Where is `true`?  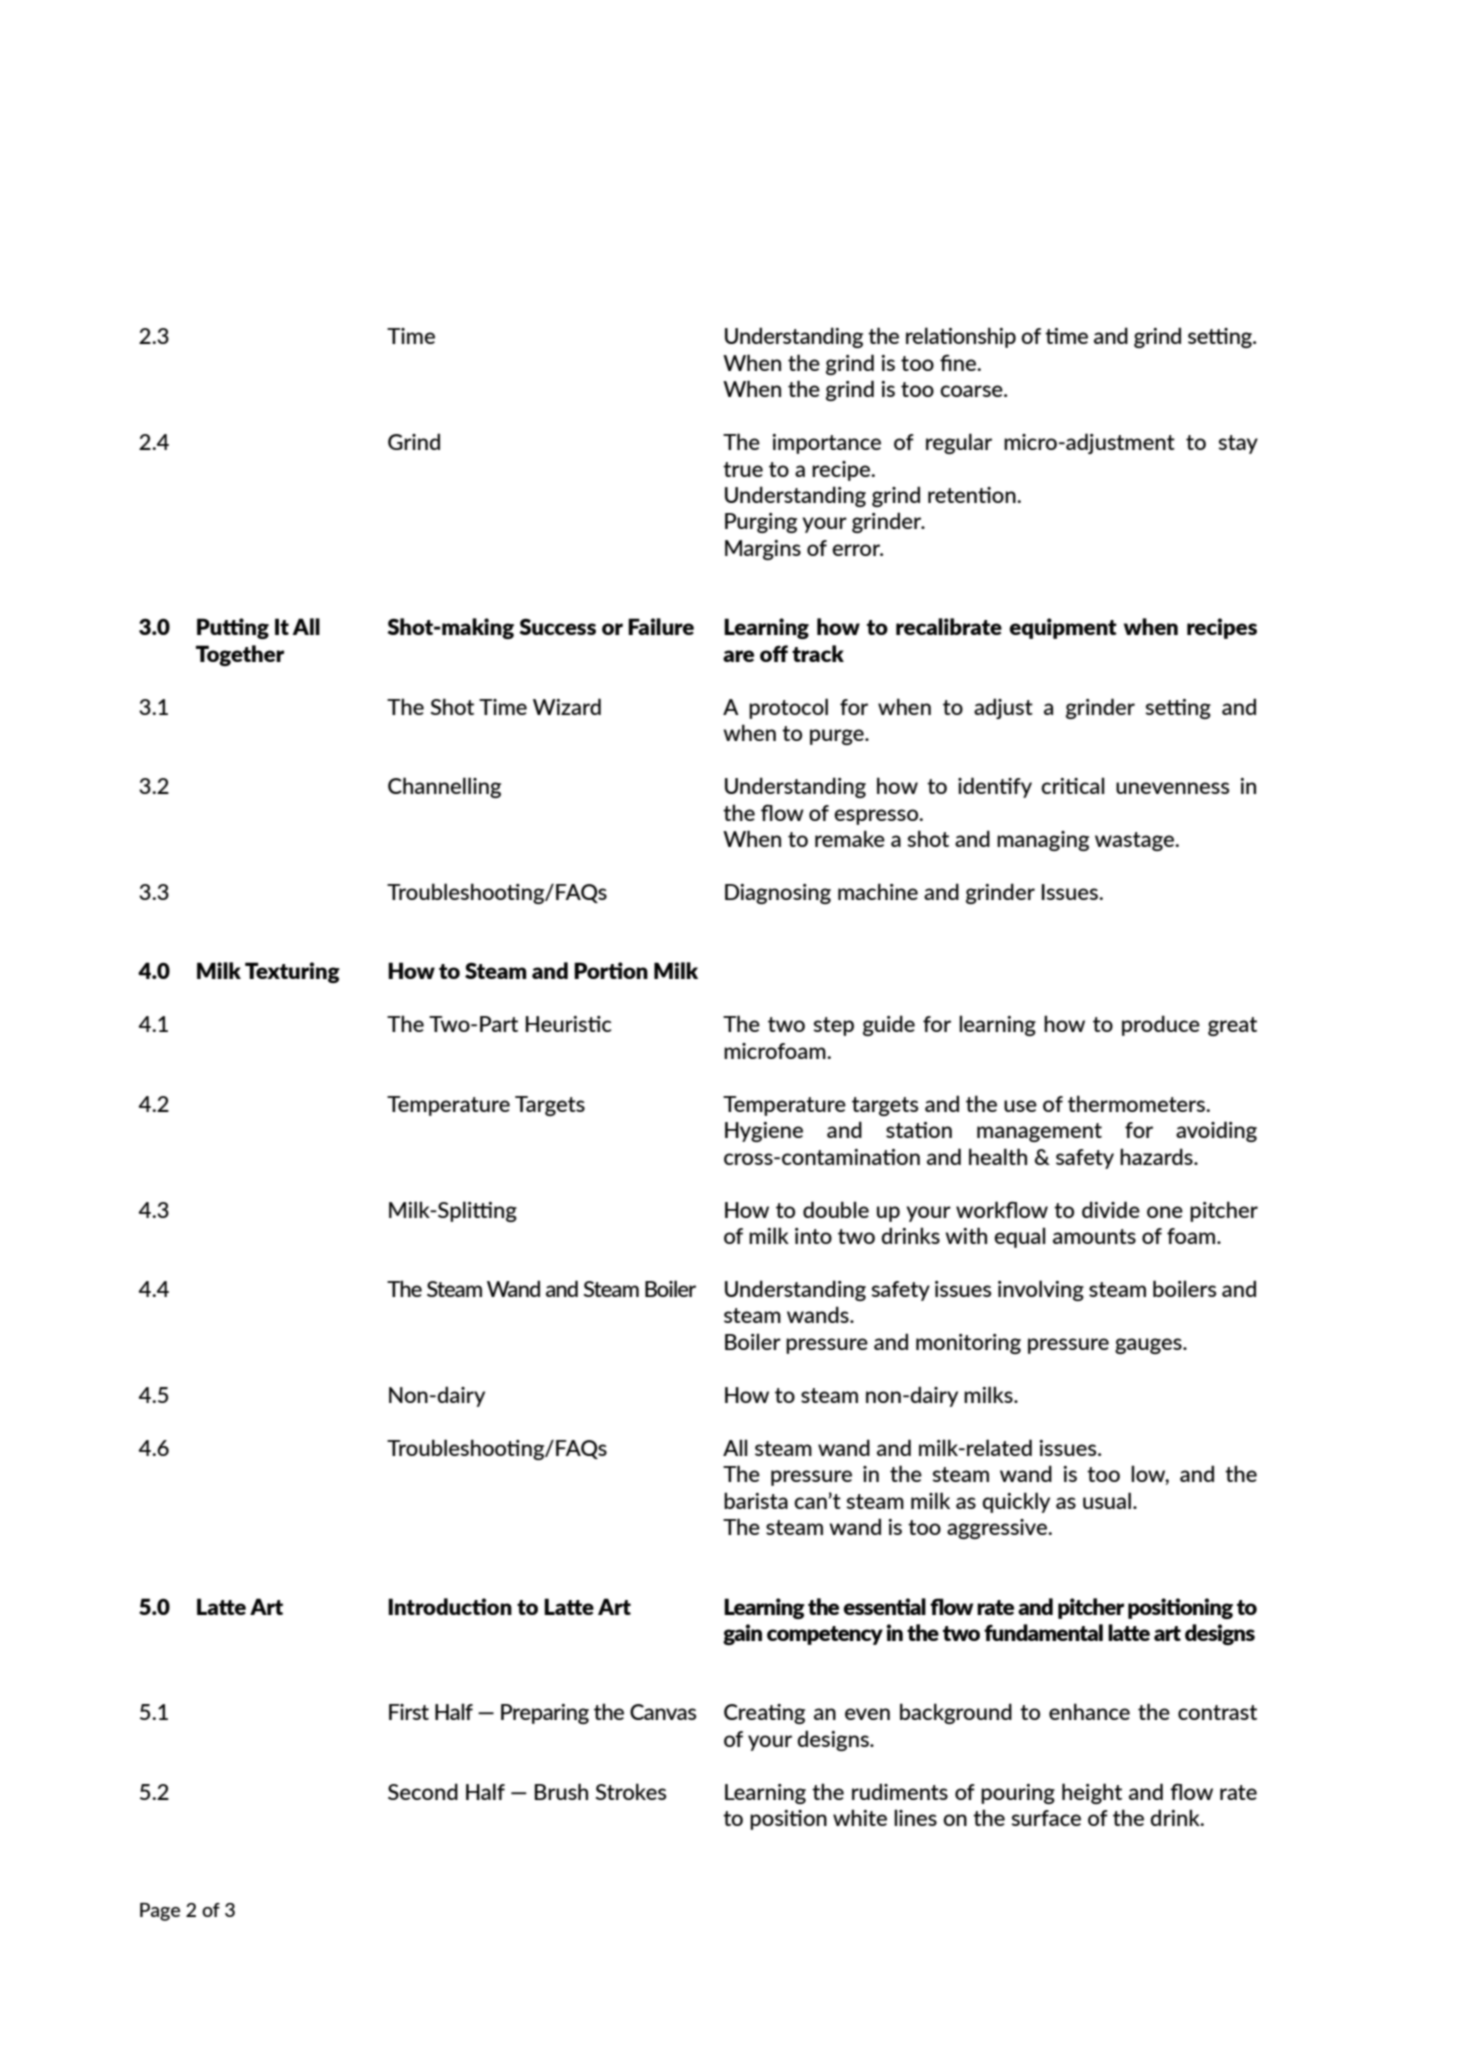
true is located at coordinates (743, 469).
